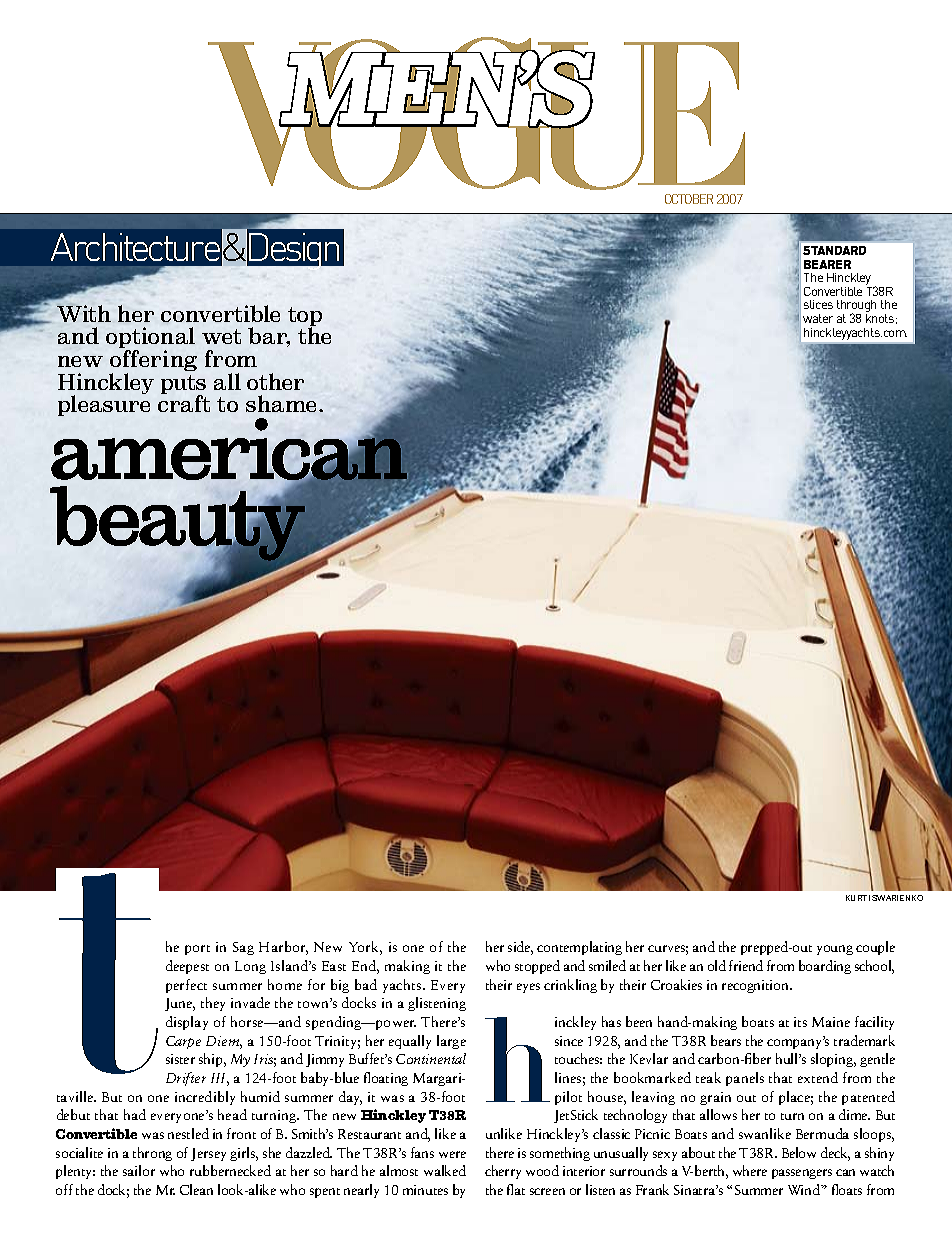  I want to click on Below, so click(799, 1152).
